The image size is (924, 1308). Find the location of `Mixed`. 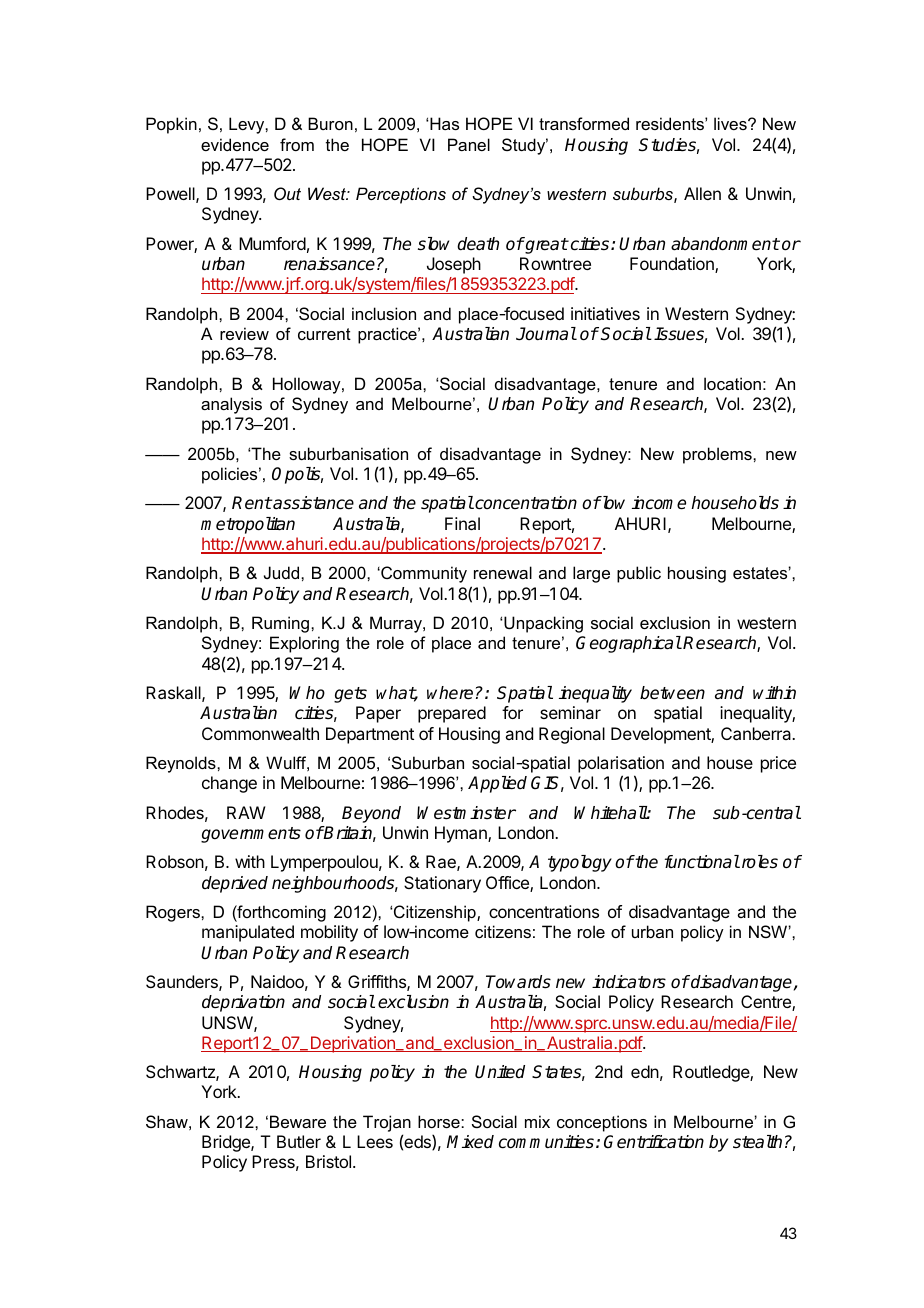

Mixed is located at coordinates (470, 1142).
